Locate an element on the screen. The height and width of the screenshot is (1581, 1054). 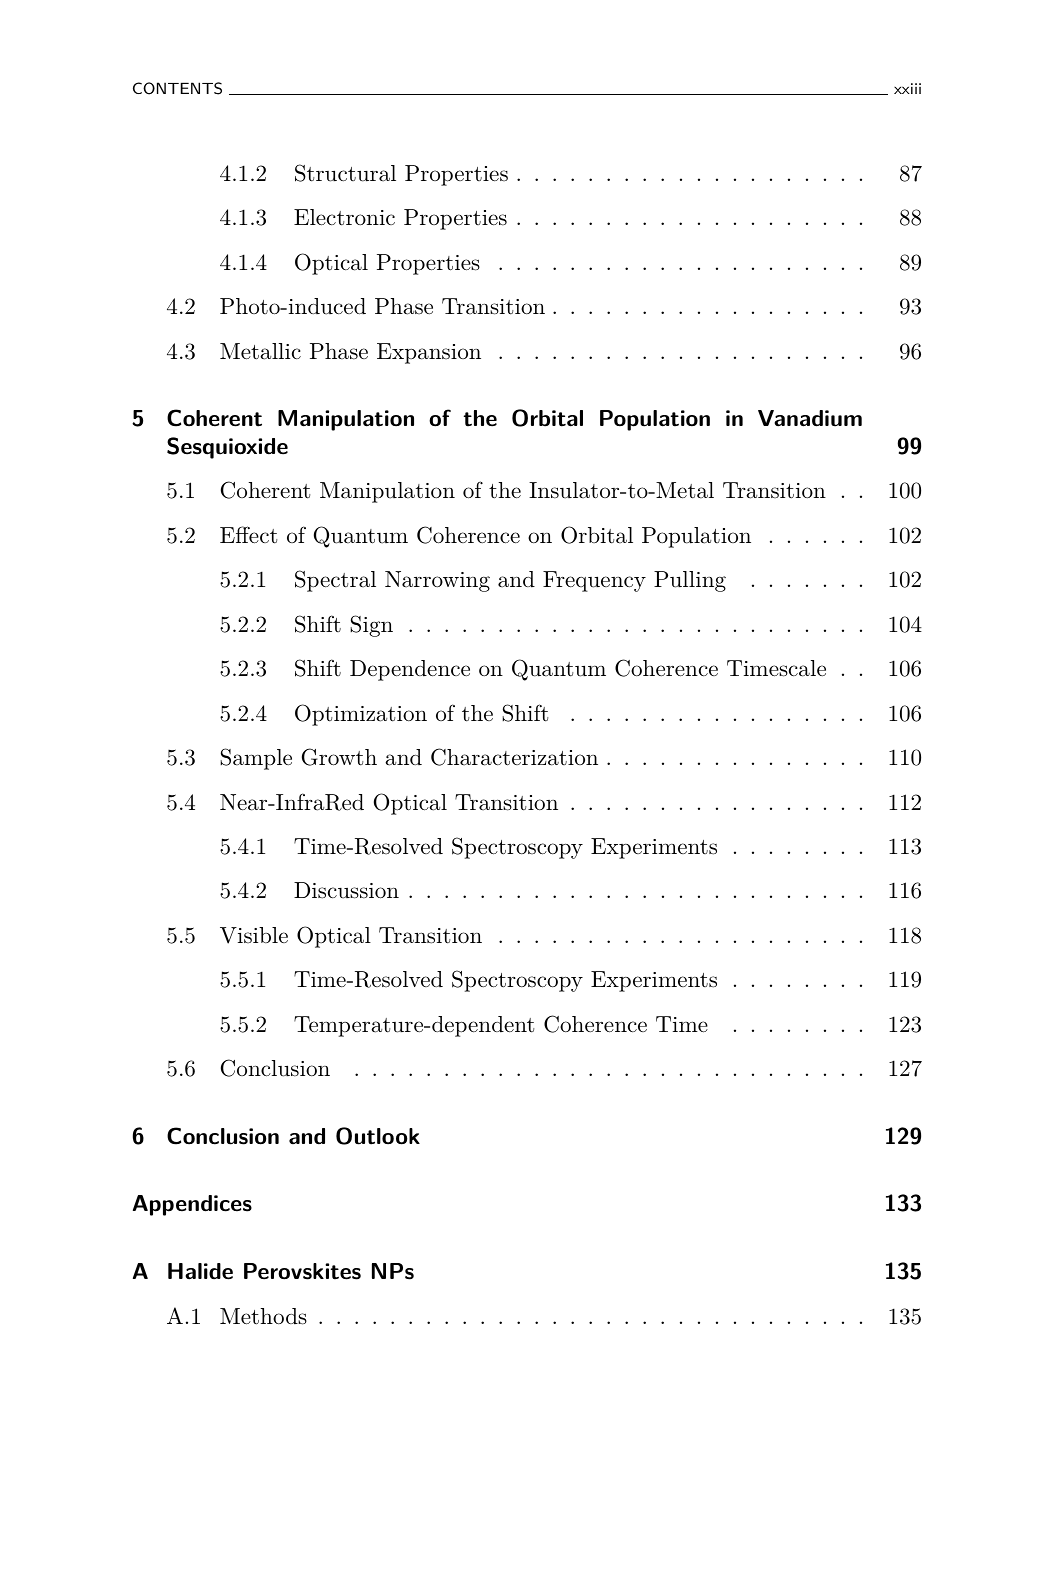
Vanadium is located at coordinates (810, 418).
